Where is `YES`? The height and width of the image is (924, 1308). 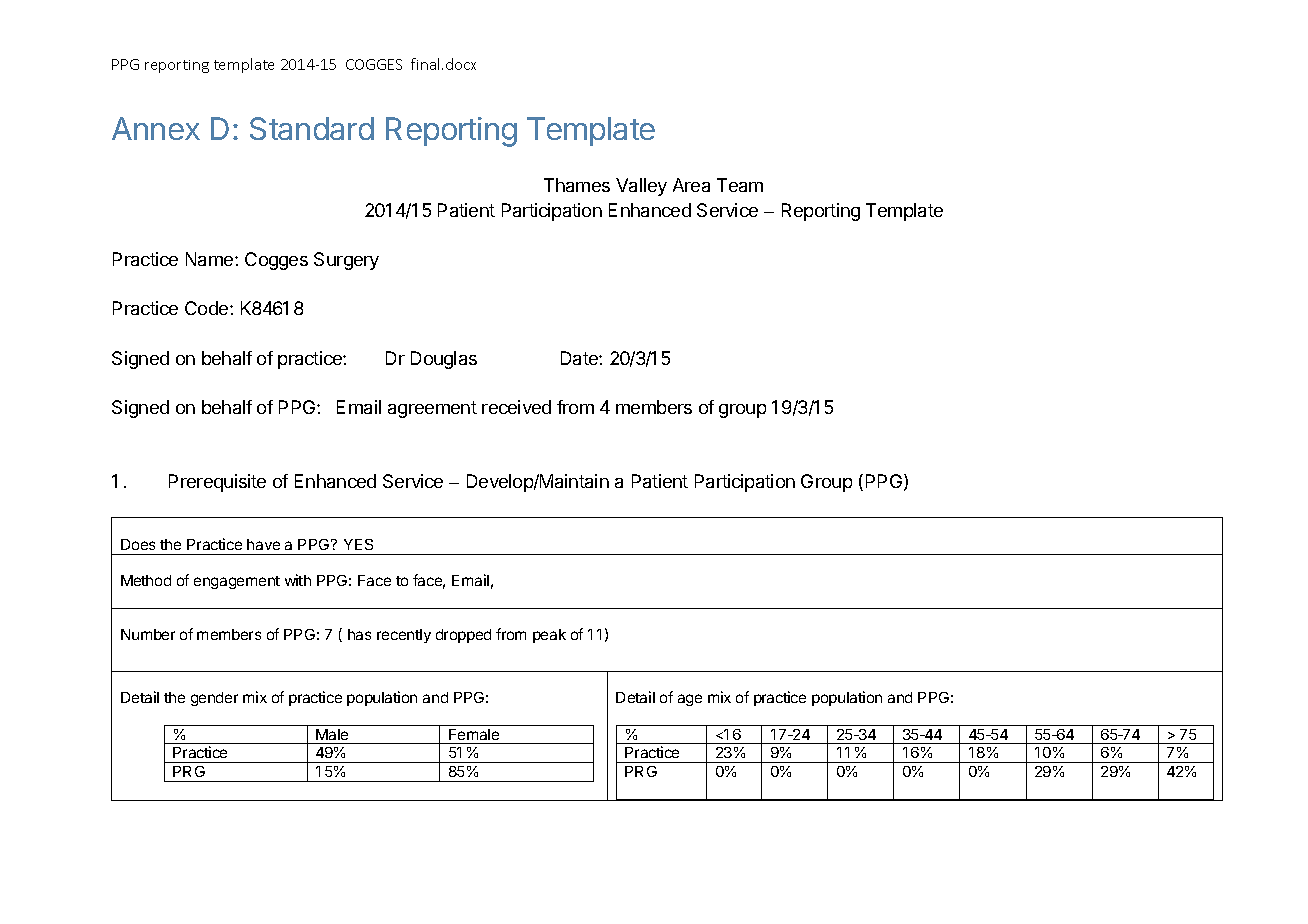
YES is located at coordinates (358, 544).
